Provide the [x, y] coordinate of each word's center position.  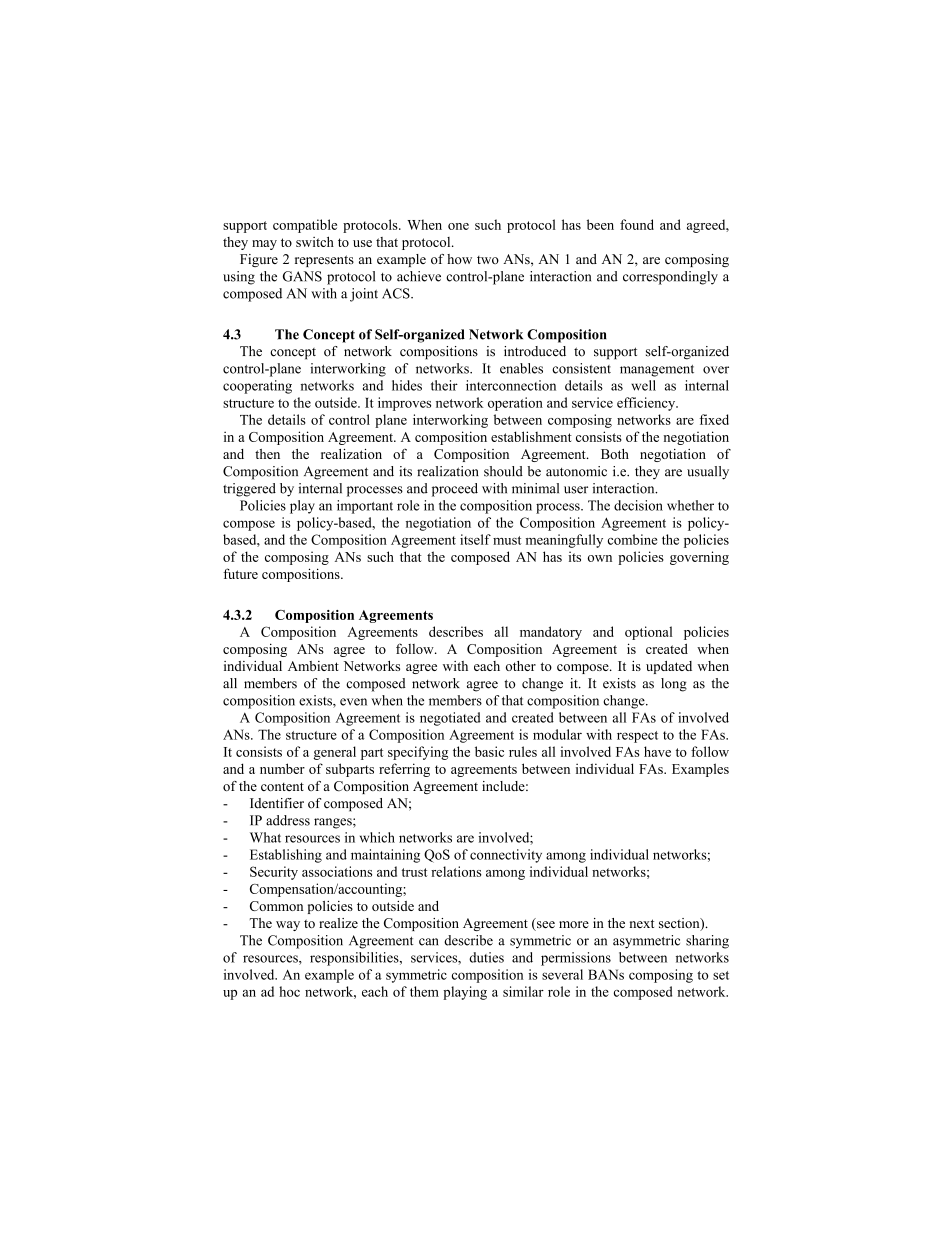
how [459, 259]
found [637, 224]
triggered [249, 490]
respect [637, 737]
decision [638, 505]
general [335, 753]
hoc [289, 991]
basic [489, 751]
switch [315, 241]
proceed [455, 490]
